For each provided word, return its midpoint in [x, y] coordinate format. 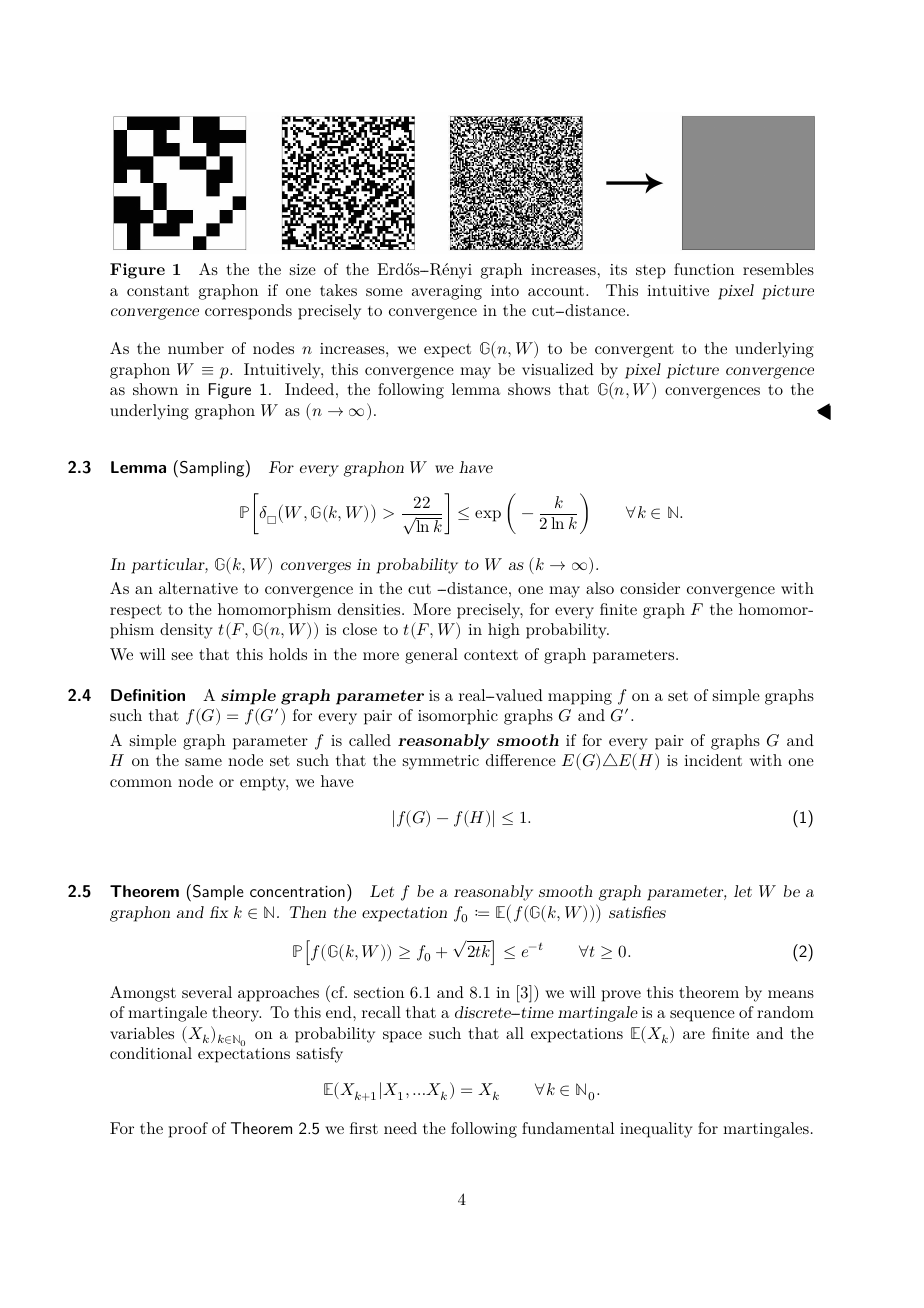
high [504, 631]
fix [219, 912]
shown [155, 389]
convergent [634, 350]
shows [529, 389]
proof [188, 1130]
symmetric [441, 762]
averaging [447, 292]
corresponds [248, 312]
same [203, 762]
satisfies [637, 912]
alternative [198, 588]
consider [650, 588]
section [379, 992]
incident [713, 760]
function [704, 269]
